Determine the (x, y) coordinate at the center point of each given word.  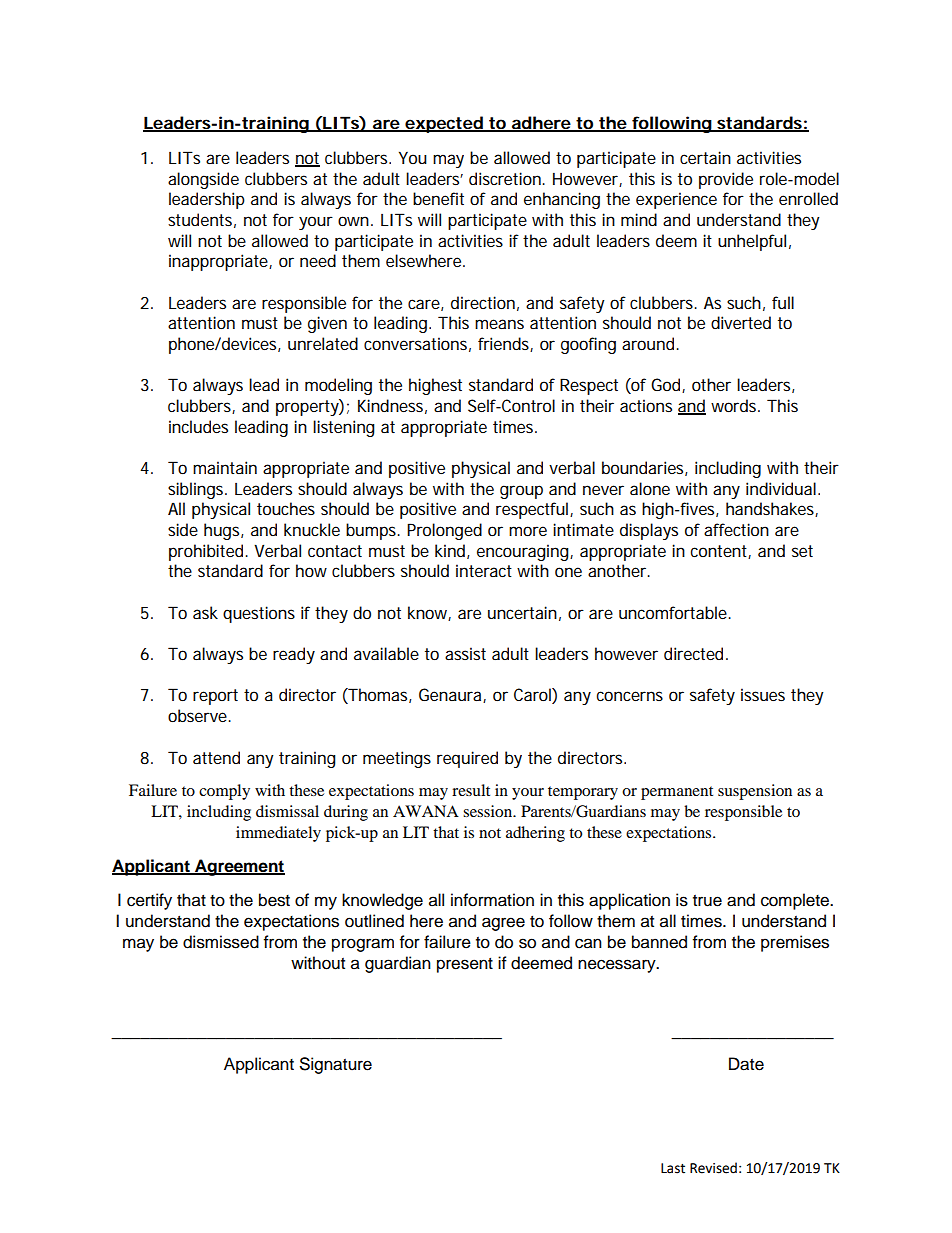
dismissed (221, 942)
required (467, 759)
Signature (336, 1065)
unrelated (323, 343)
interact (484, 570)
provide (726, 180)
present (465, 965)
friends (505, 344)
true (707, 901)
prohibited (206, 552)
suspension (755, 792)
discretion (505, 178)
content (720, 552)
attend (216, 757)
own (353, 221)
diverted (741, 322)
